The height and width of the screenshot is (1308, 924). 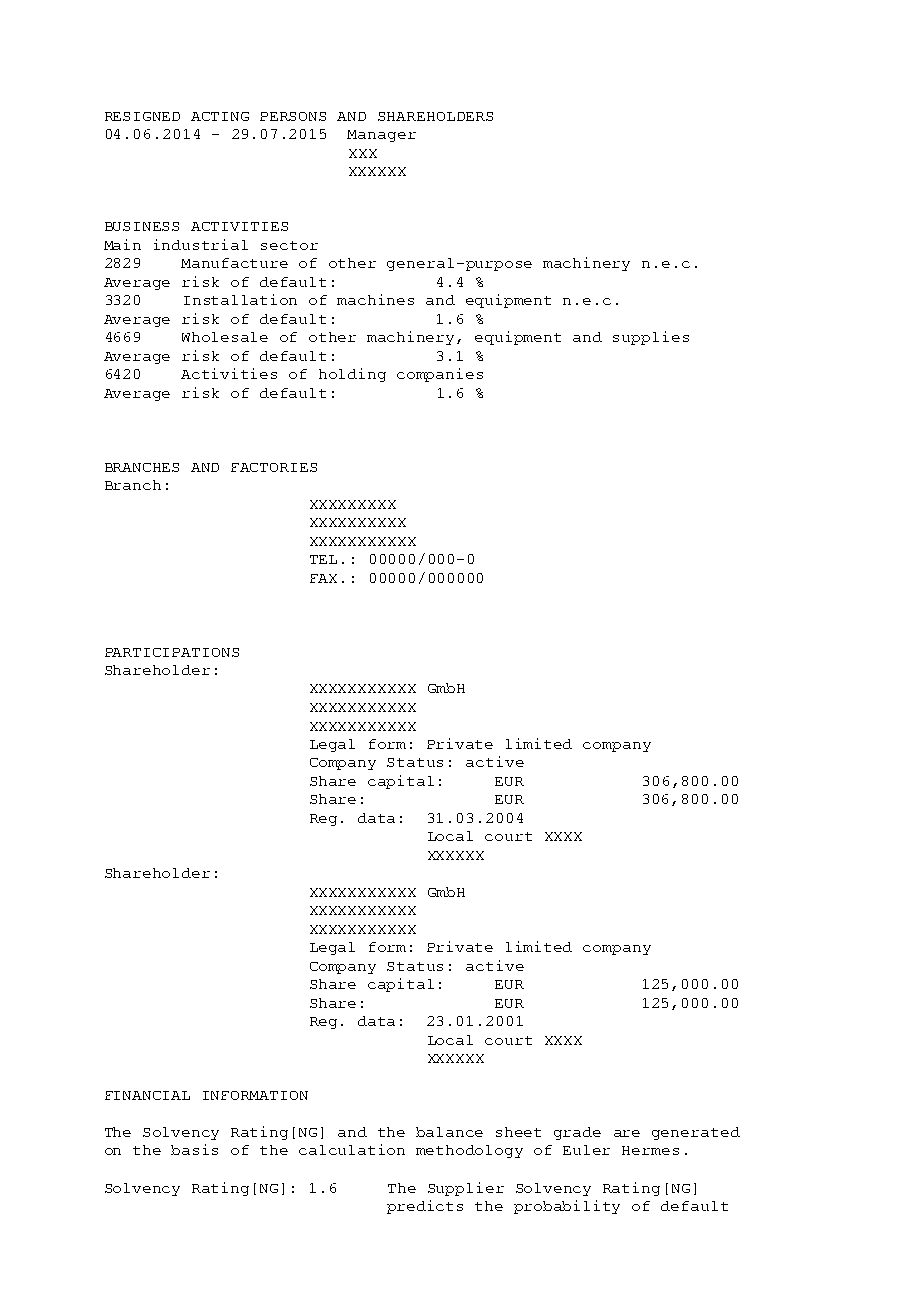 I want to click on ACTING, so click(x=220, y=116).
